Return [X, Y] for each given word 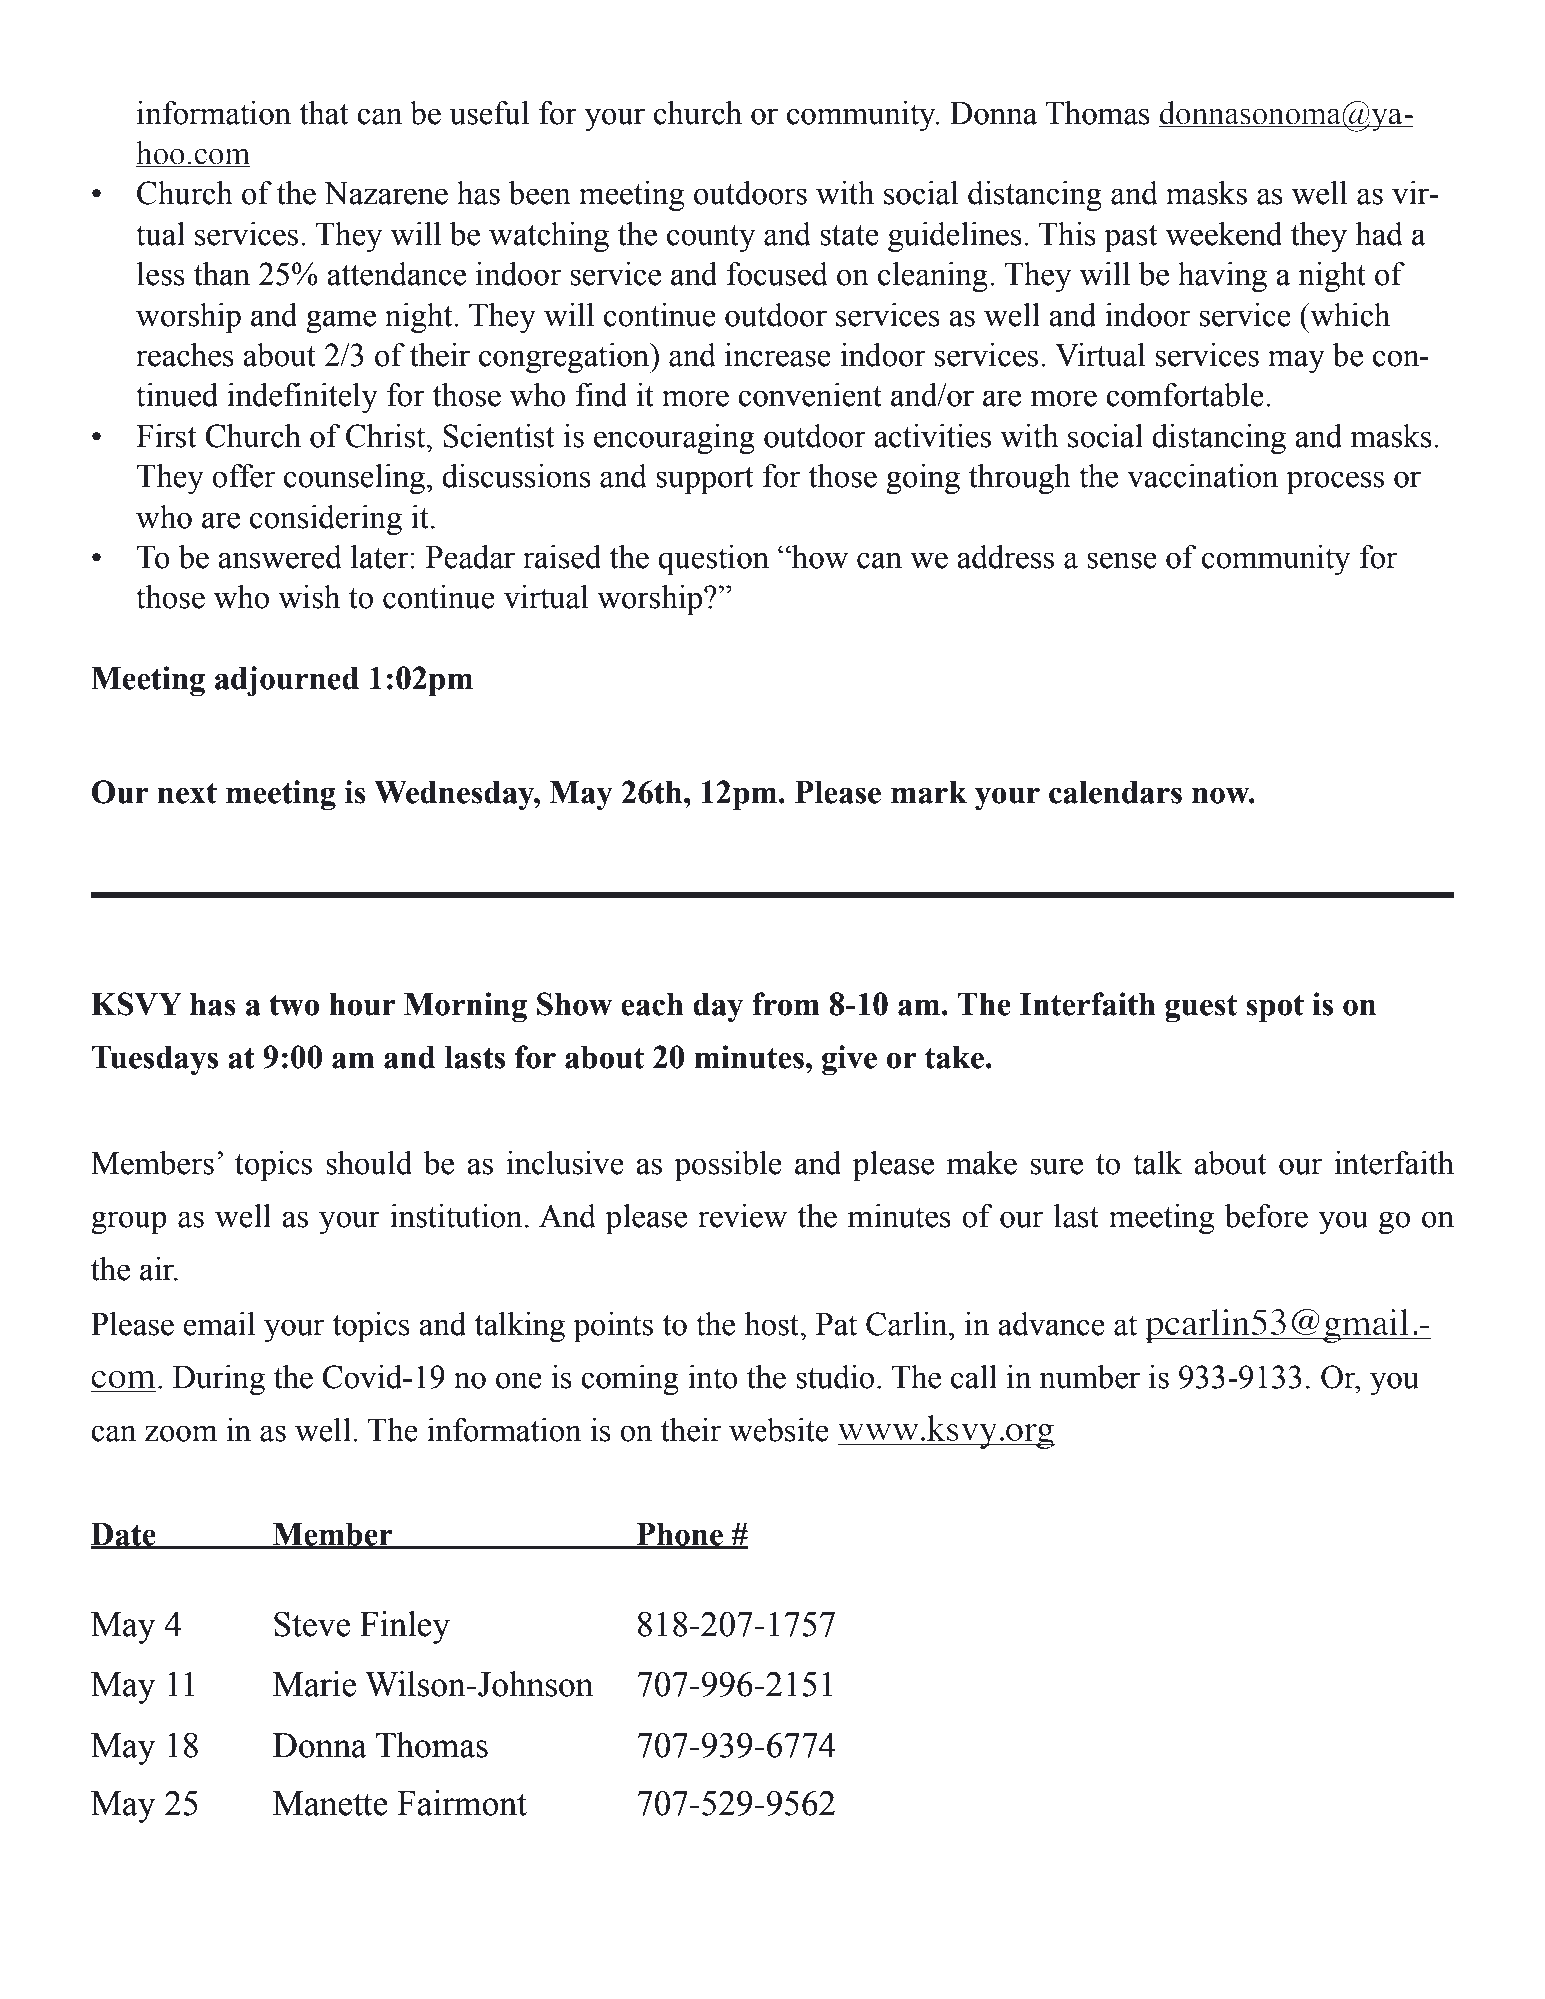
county [711, 238]
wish [309, 597]
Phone [680, 1535]
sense [1122, 560]
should [369, 1163]
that [324, 113]
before [1266, 1216]
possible [728, 1166]
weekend [1224, 234]
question [713, 560]
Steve [312, 1624]
